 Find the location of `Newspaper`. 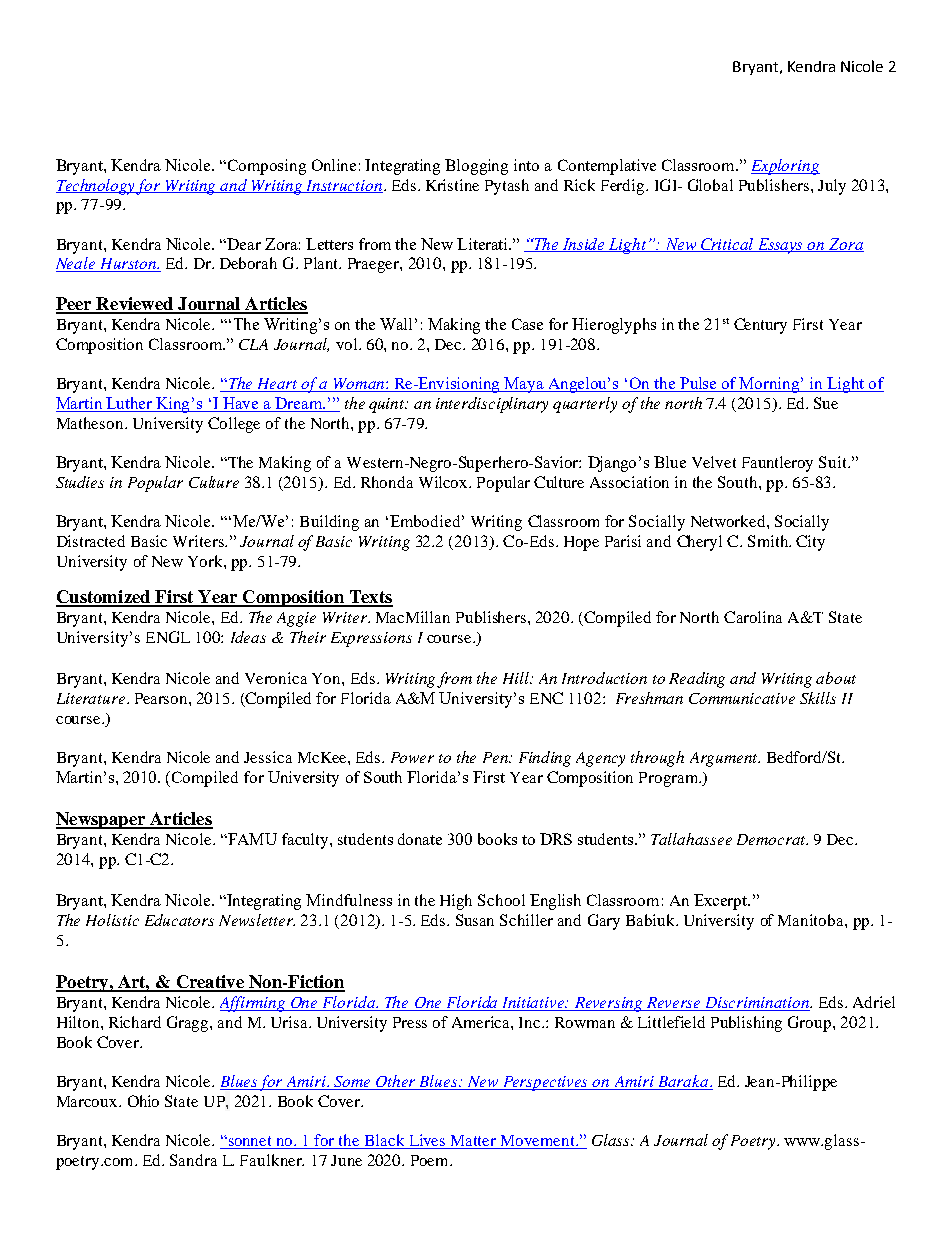

Newspaper is located at coordinates (101, 820).
